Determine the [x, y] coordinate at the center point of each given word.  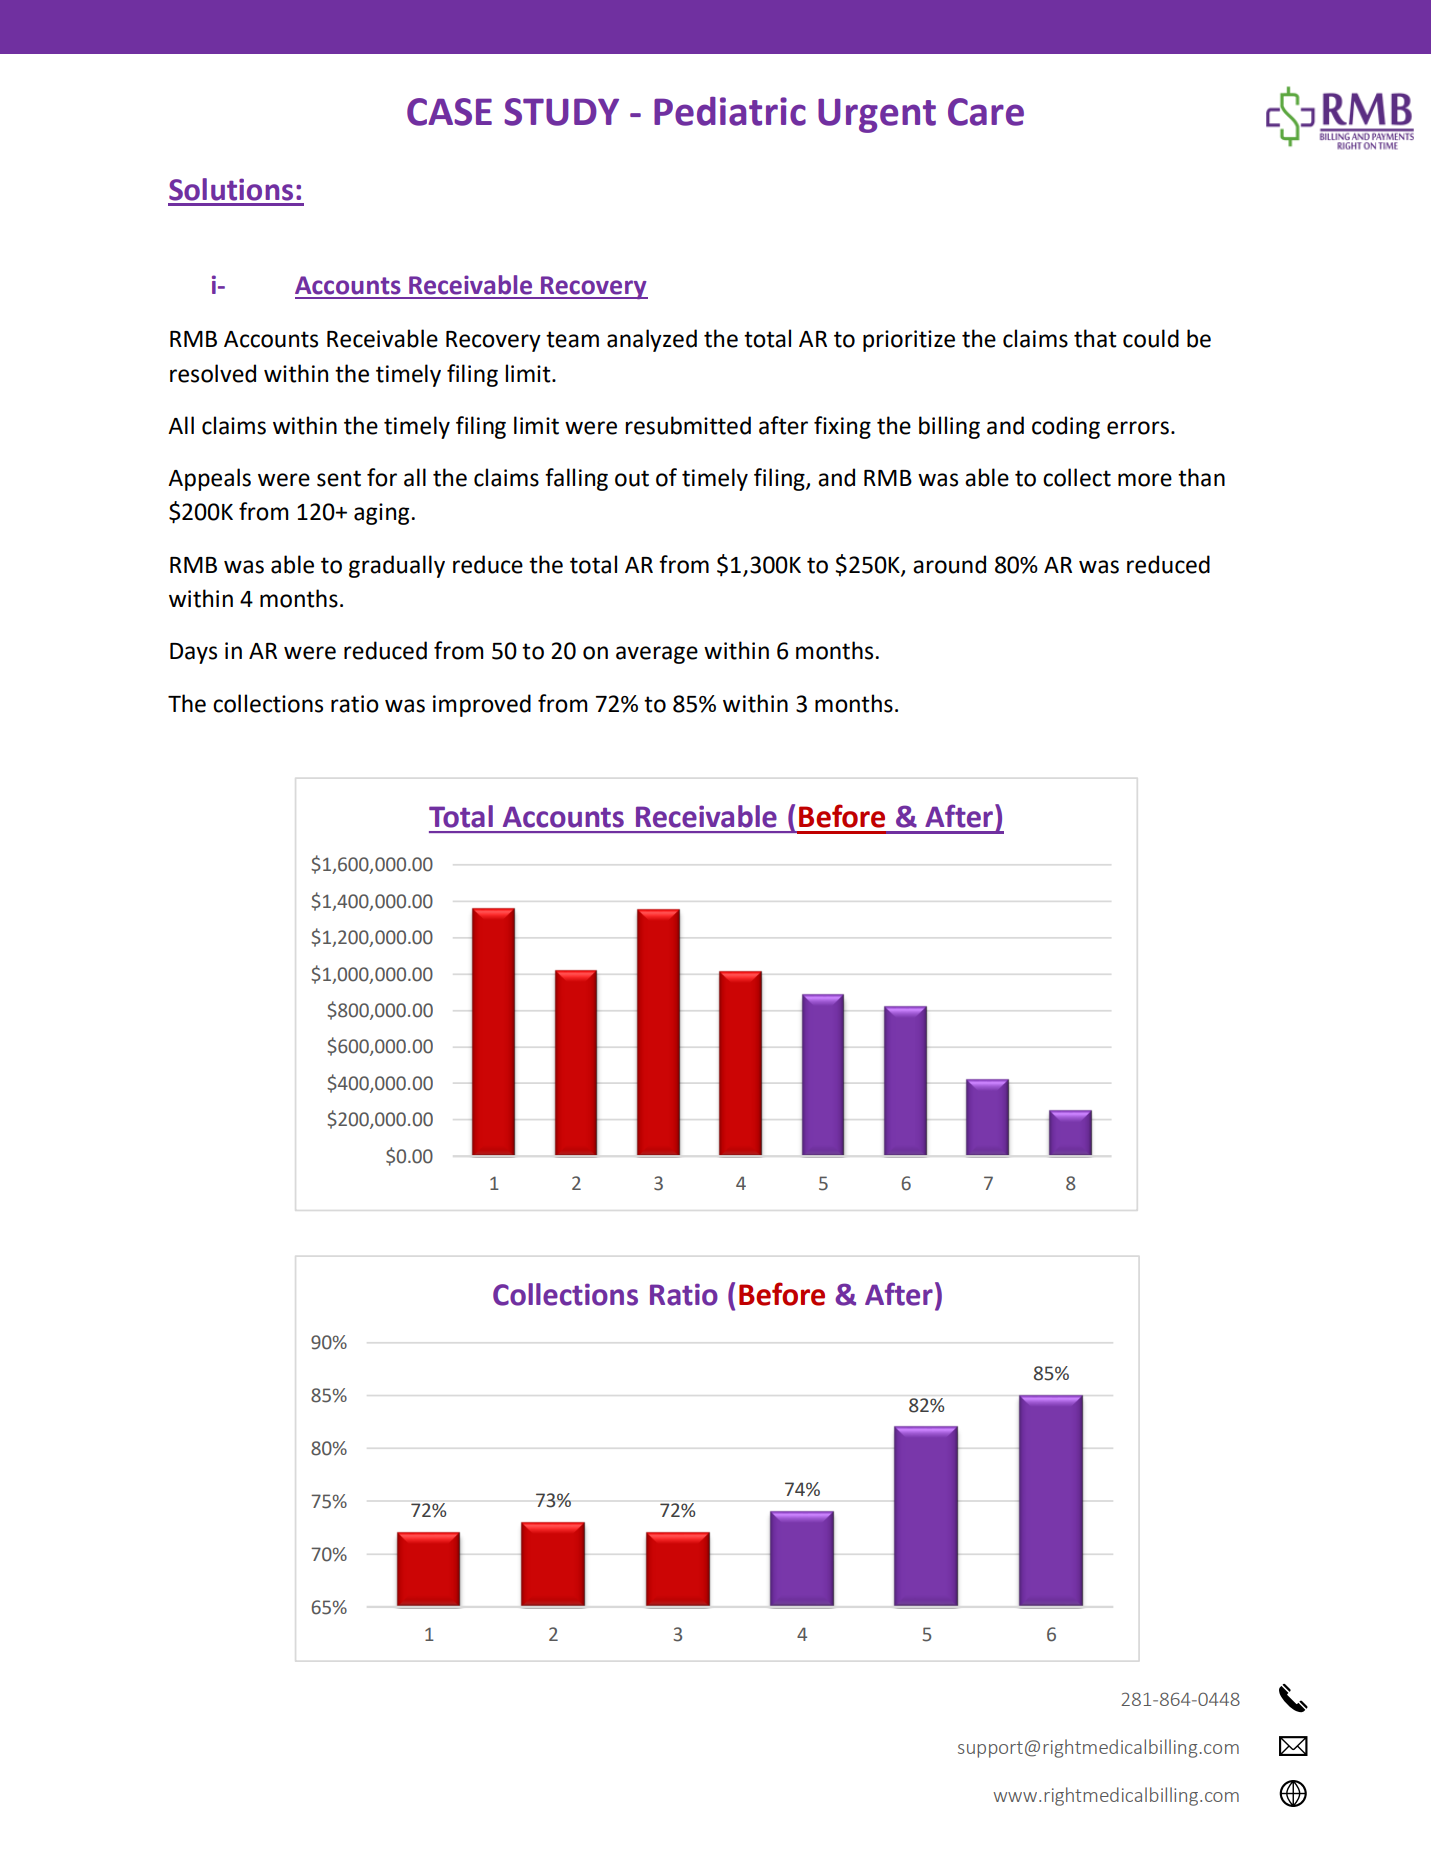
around [949, 564]
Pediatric [730, 111]
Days [193, 653]
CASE [449, 112]
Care [986, 112]
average [657, 655]
